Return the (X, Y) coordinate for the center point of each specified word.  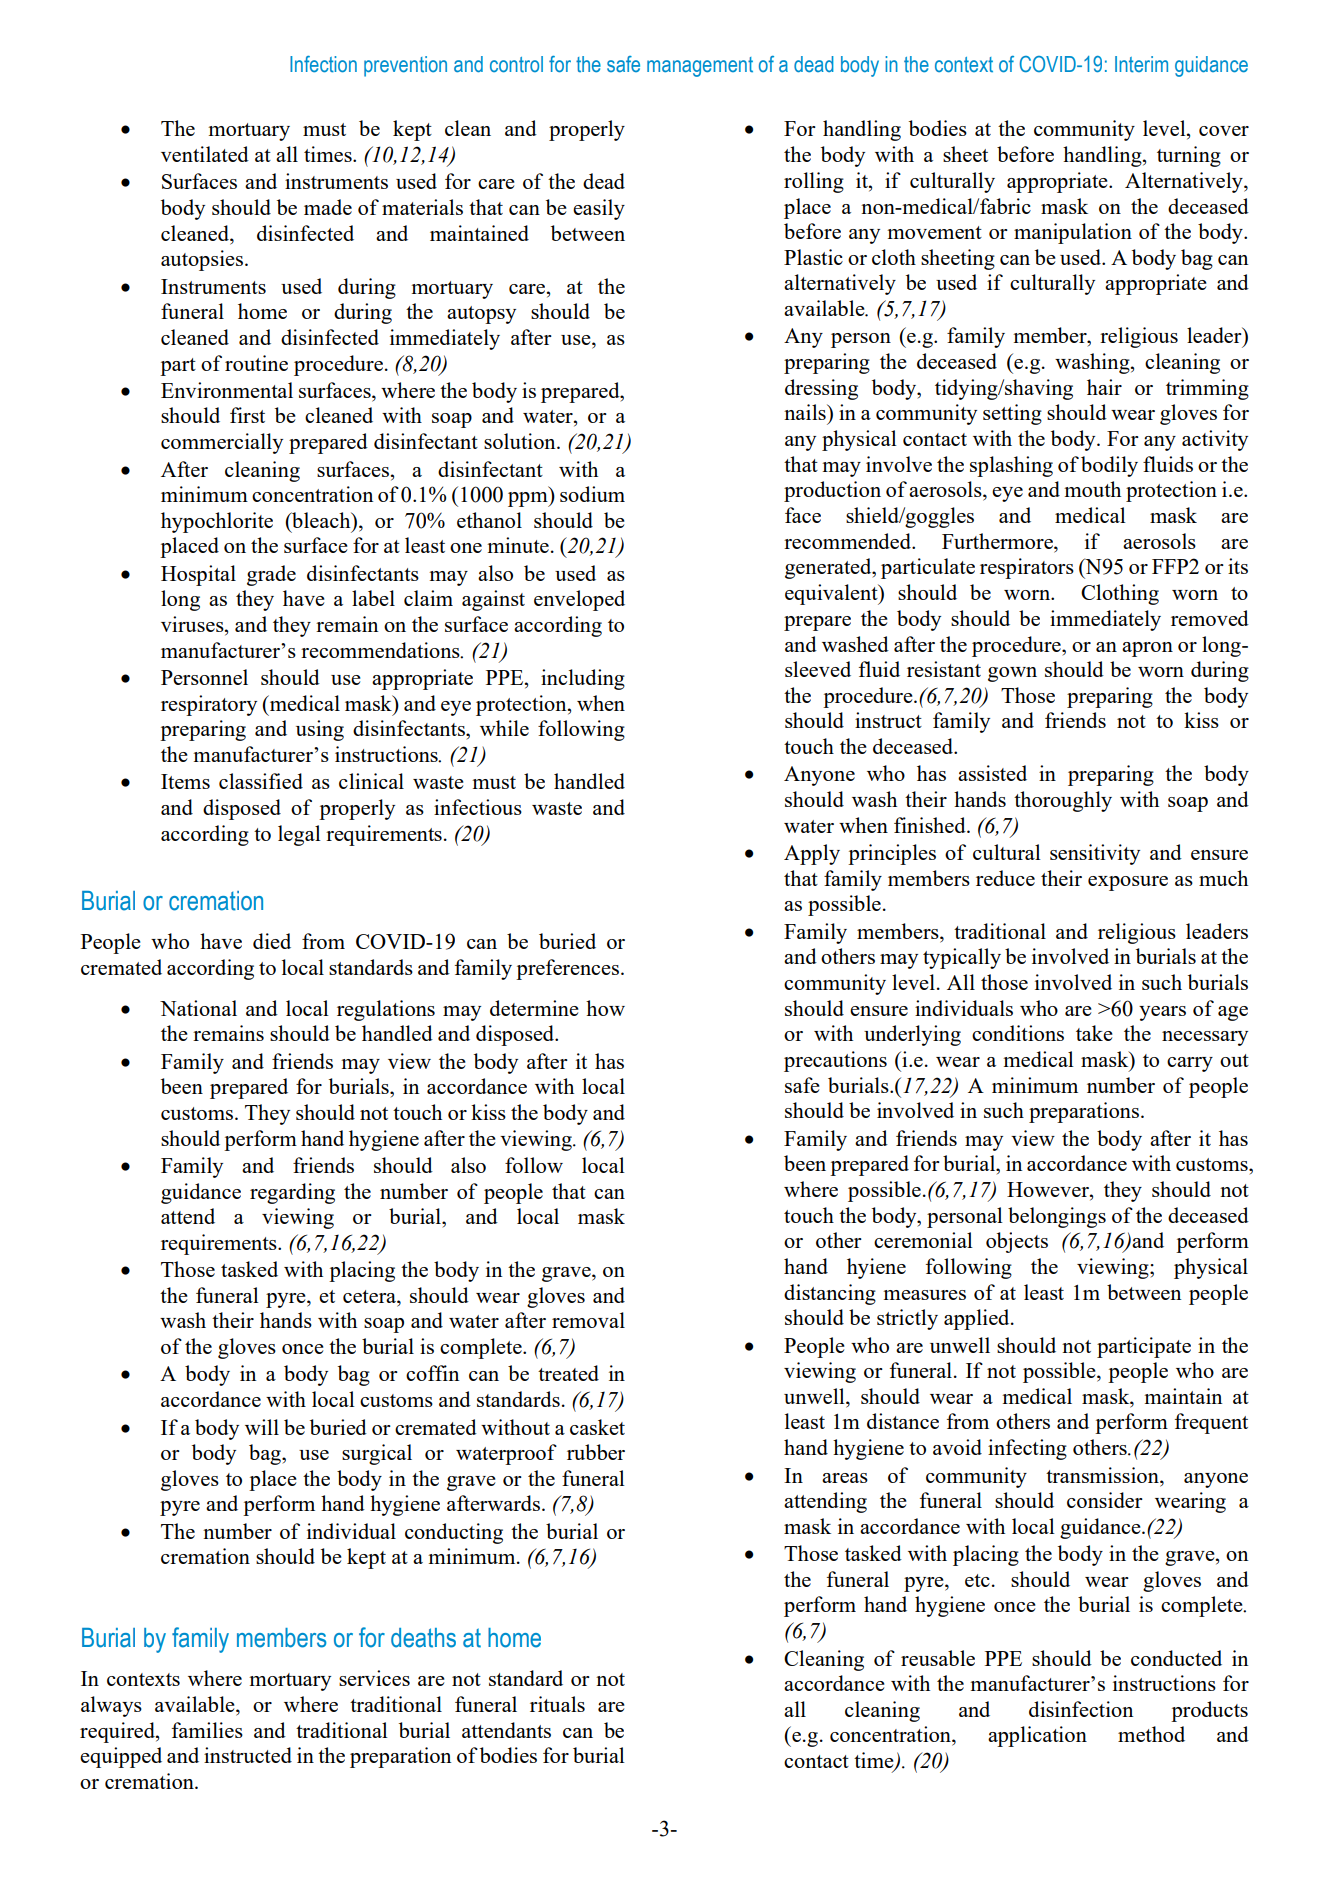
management (700, 67)
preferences (567, 969)
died (272, 941)
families (207, 1730)
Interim (1141, 64)
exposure (1128, 883)
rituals (557, 1704)
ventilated (205, 154)
